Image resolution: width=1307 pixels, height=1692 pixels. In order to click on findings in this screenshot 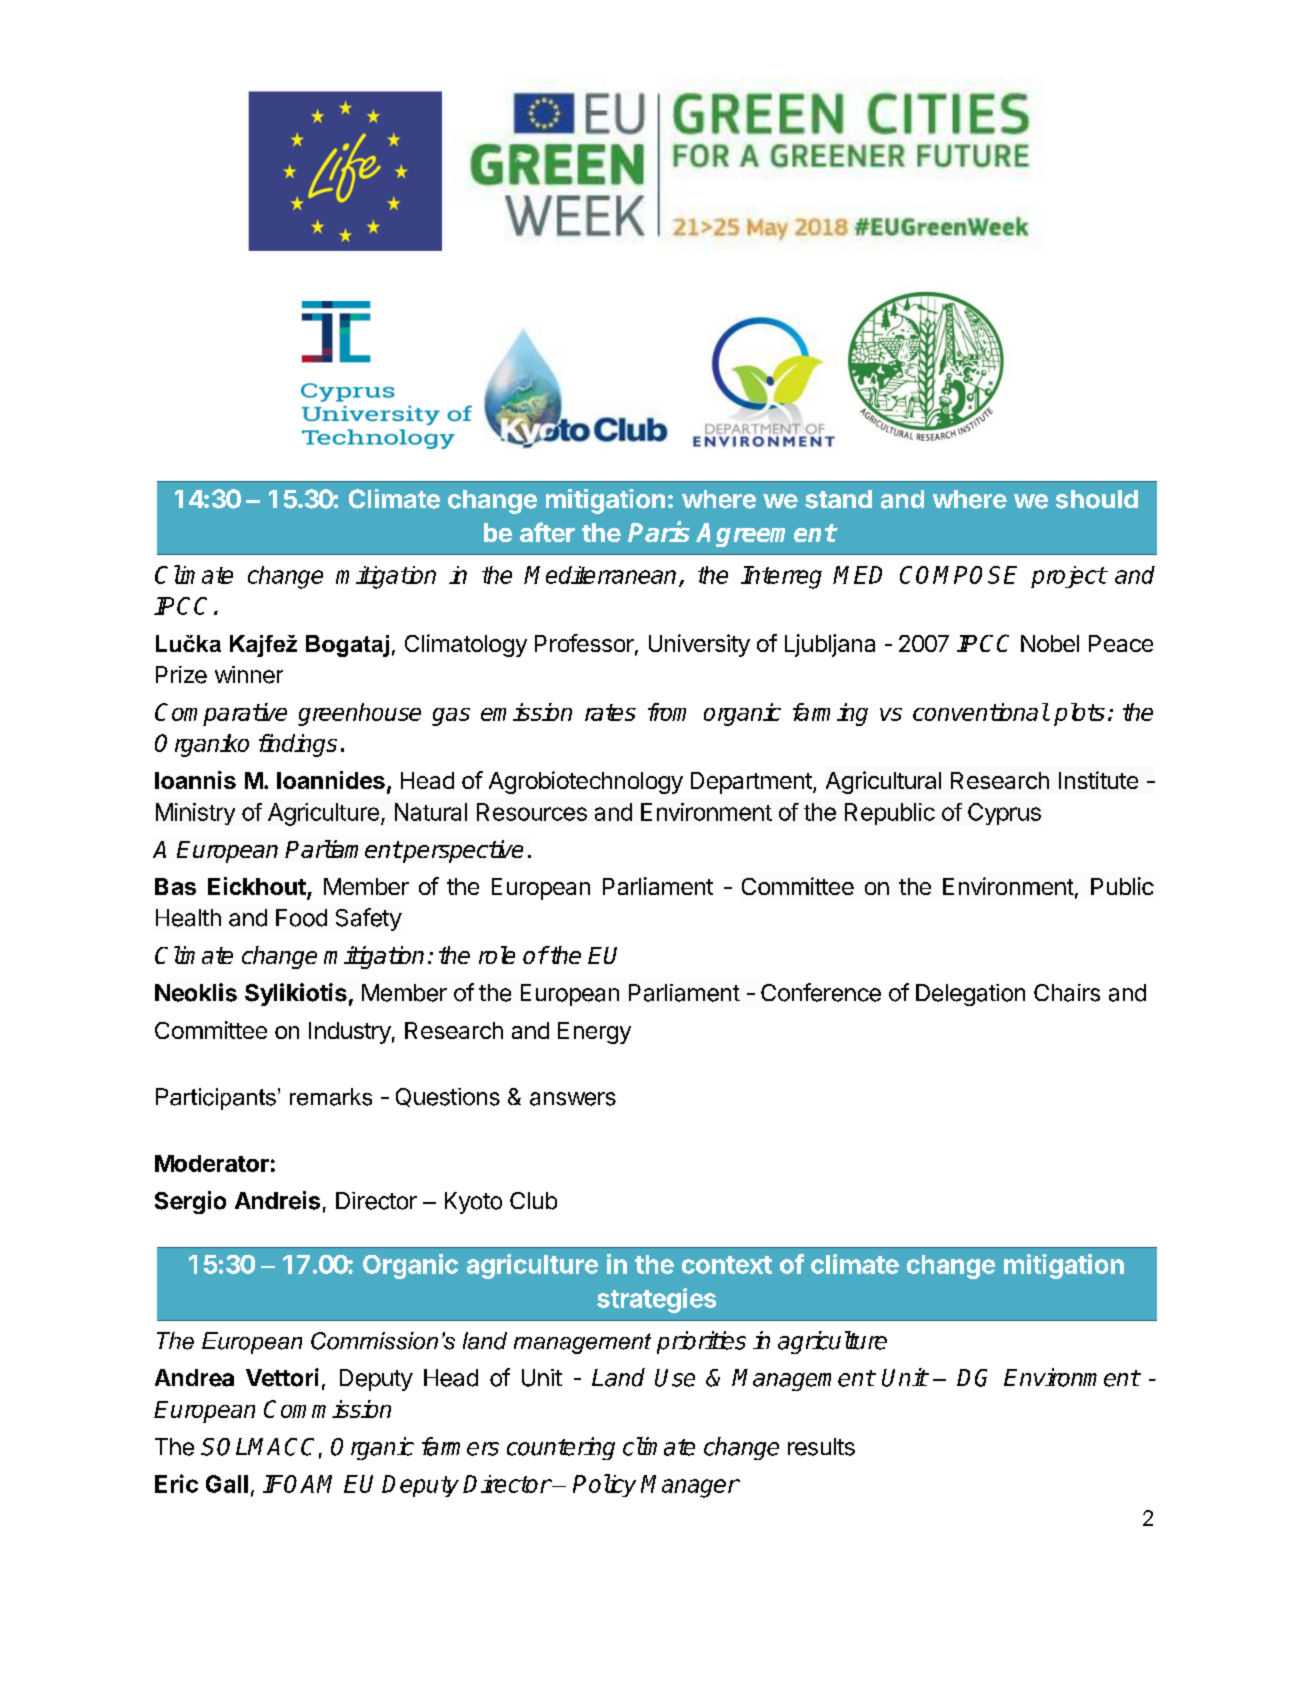, I will do `click(298, 745)`.
